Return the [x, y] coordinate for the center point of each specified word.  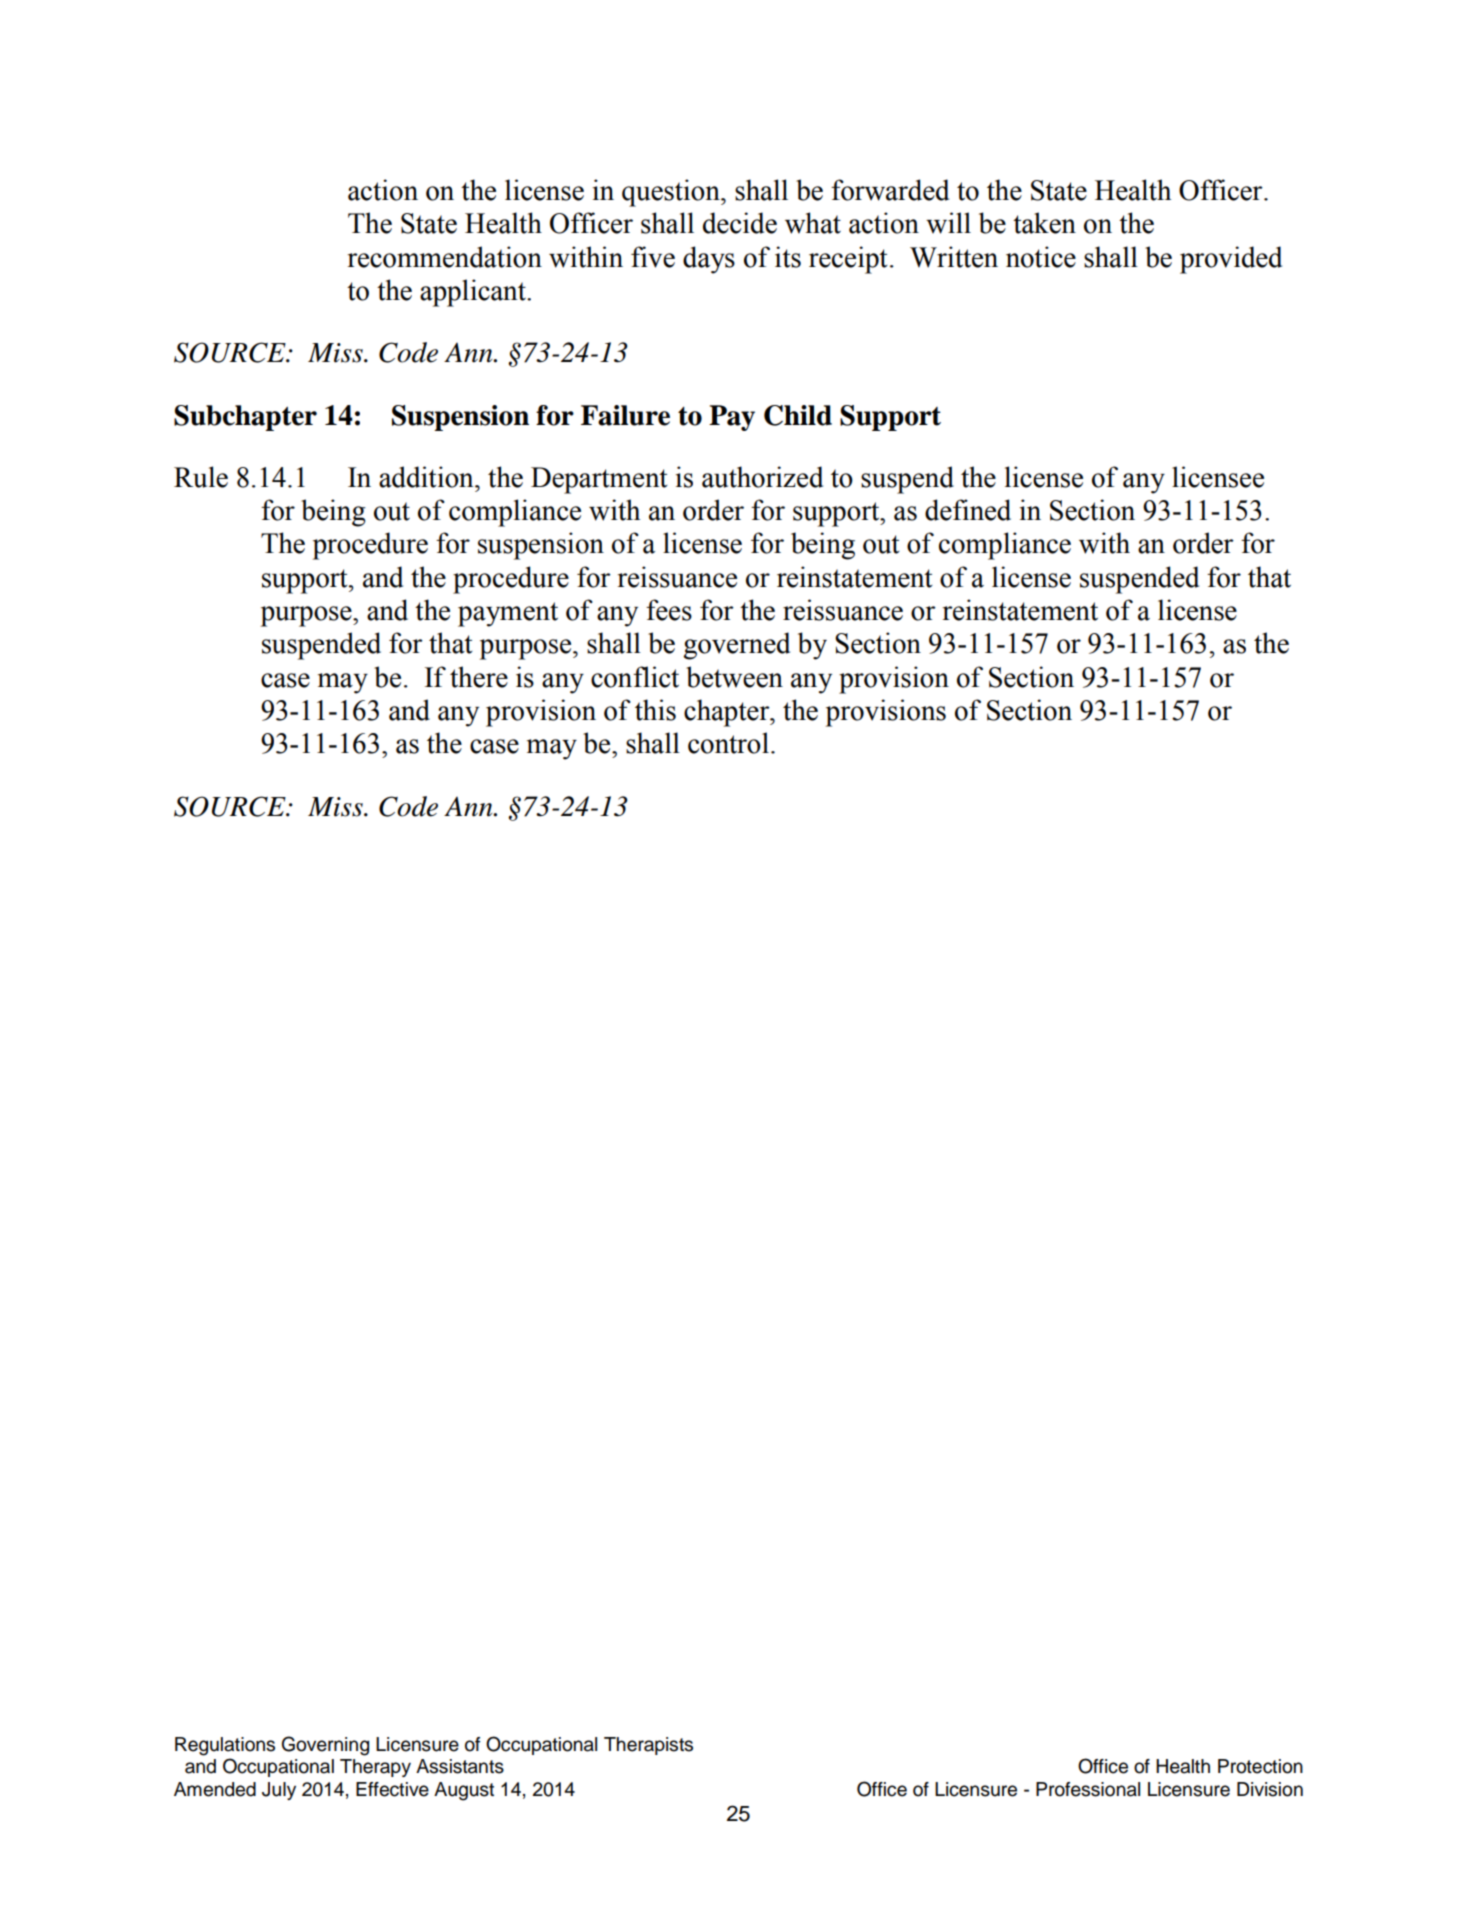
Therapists [648, 1746]
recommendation [445, 257]
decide [740, 223]
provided [1231, 260]
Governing [325, 1746]
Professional [1088, 1789]
